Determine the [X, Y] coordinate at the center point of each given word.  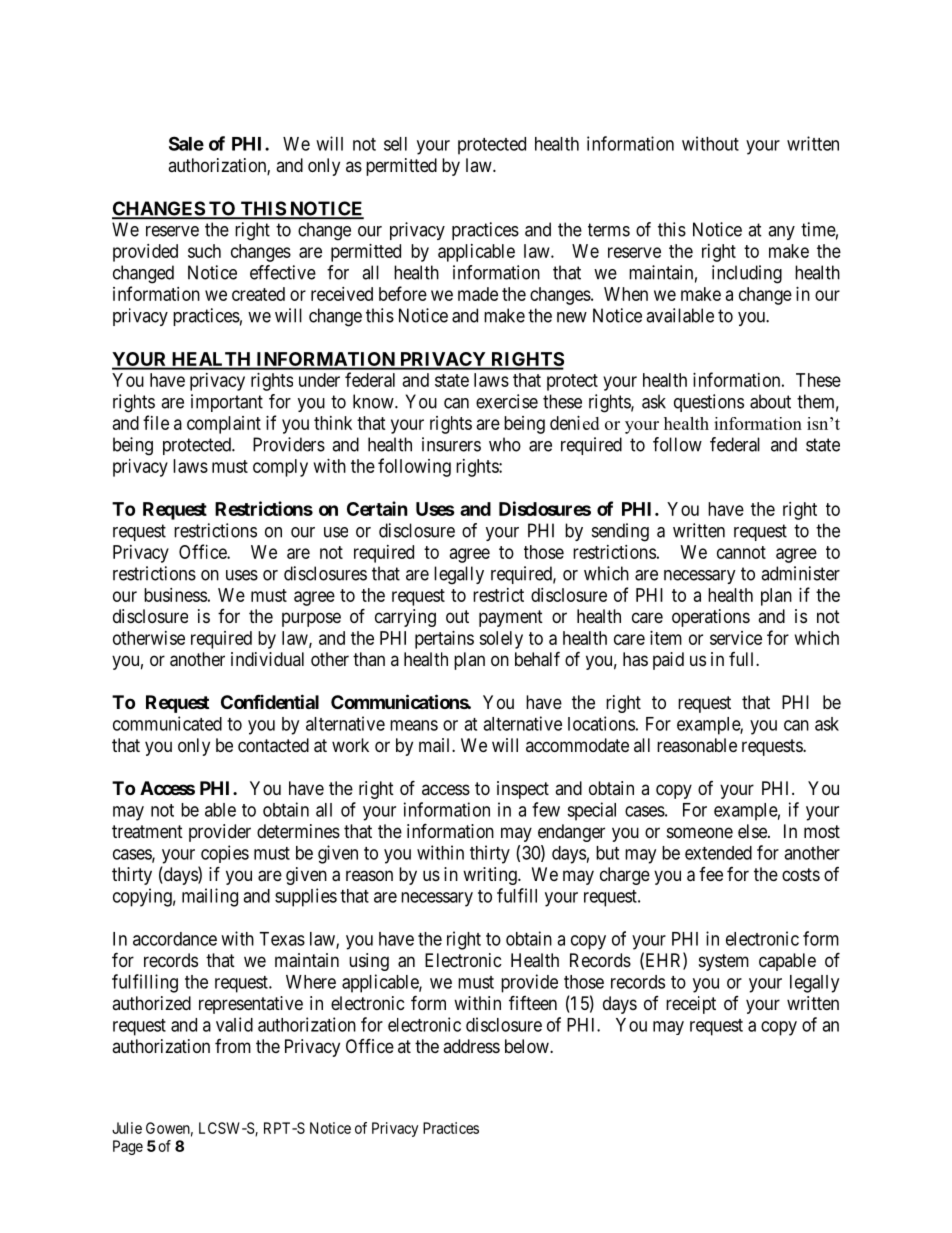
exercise [507, 401]
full [743, 659]
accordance [175, 939]
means [414, 725]
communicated [167, 723]
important [227, 403]
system [724, 962]
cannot [741, 552]
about [770, 401]
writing [491, 876]
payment [511, 618]
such [204, 251]
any [781, 233]
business [175, 595]
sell [395, 144]
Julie [127, 1128]
